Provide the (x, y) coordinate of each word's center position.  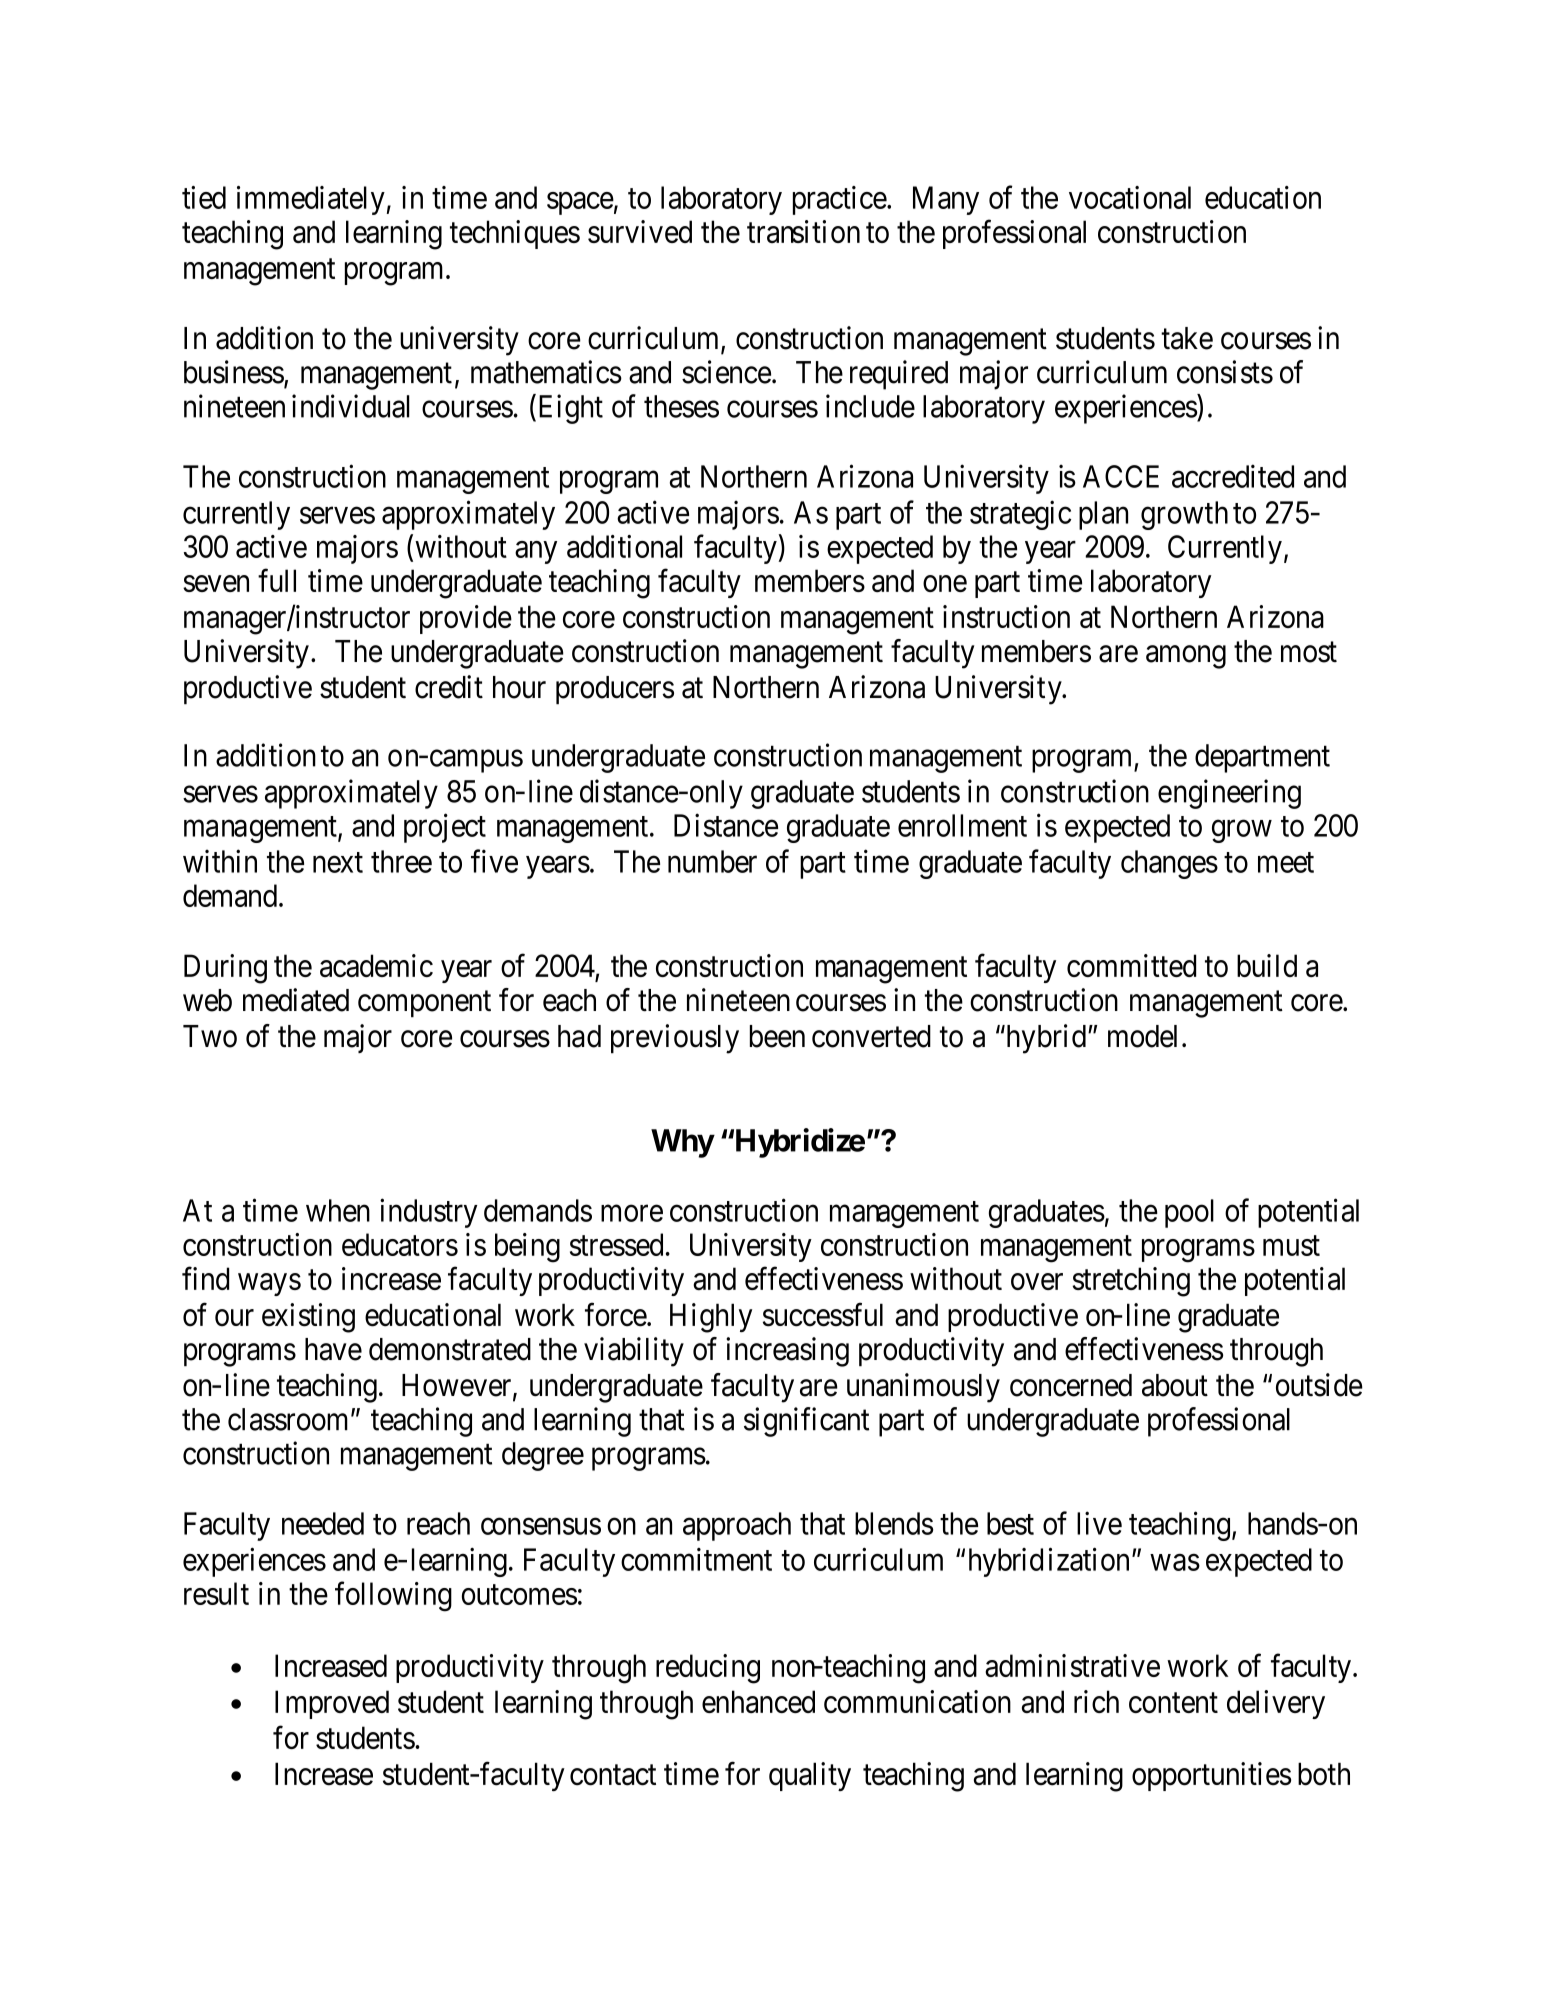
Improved (332, 1704)
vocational (1130, 197)
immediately (311, 200)
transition (803, 231)
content (1173, 1703)
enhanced (758, 1701)
